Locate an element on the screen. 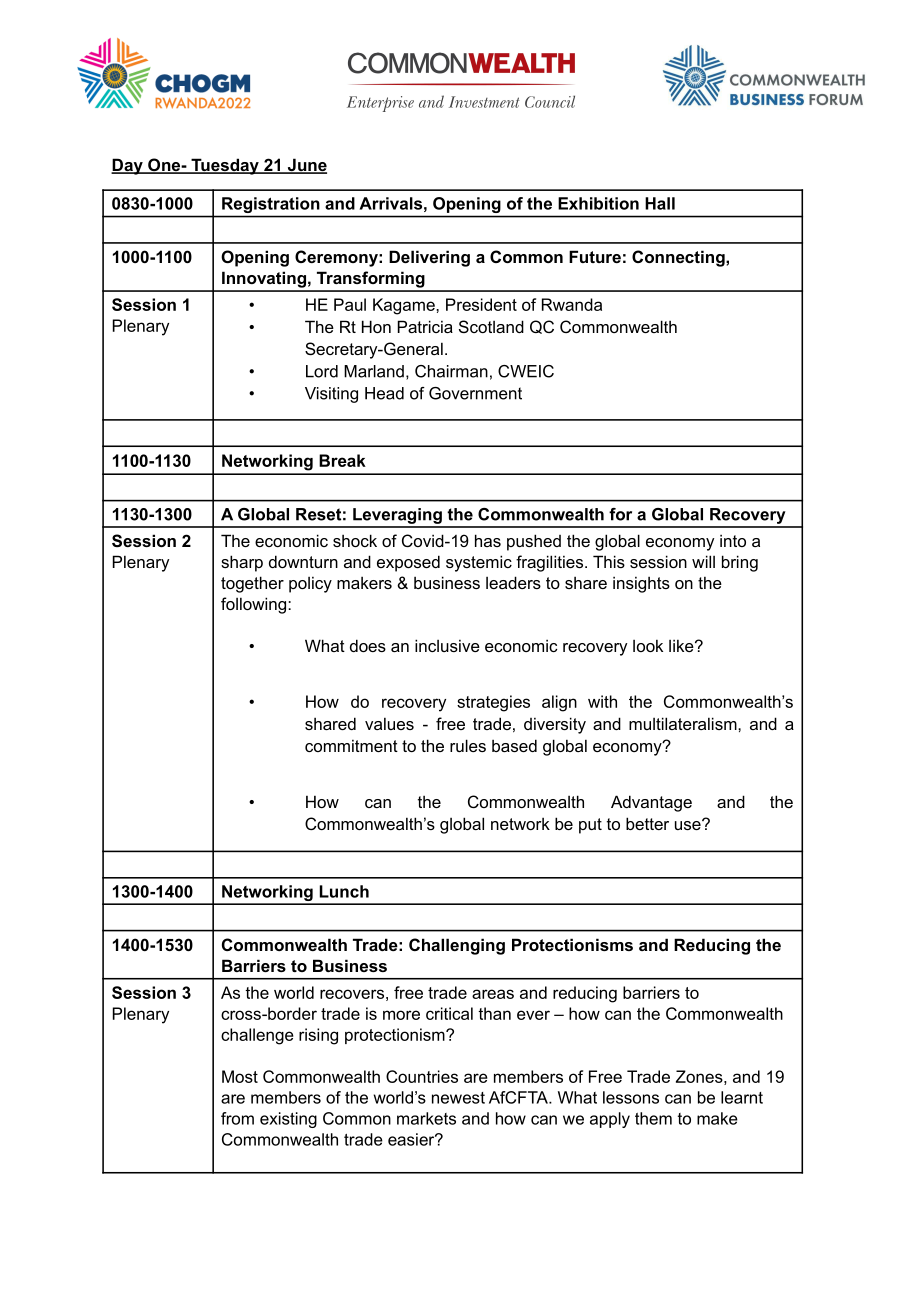 The image size is (924, 1307). Registration is located at coordinates (270, 205).
